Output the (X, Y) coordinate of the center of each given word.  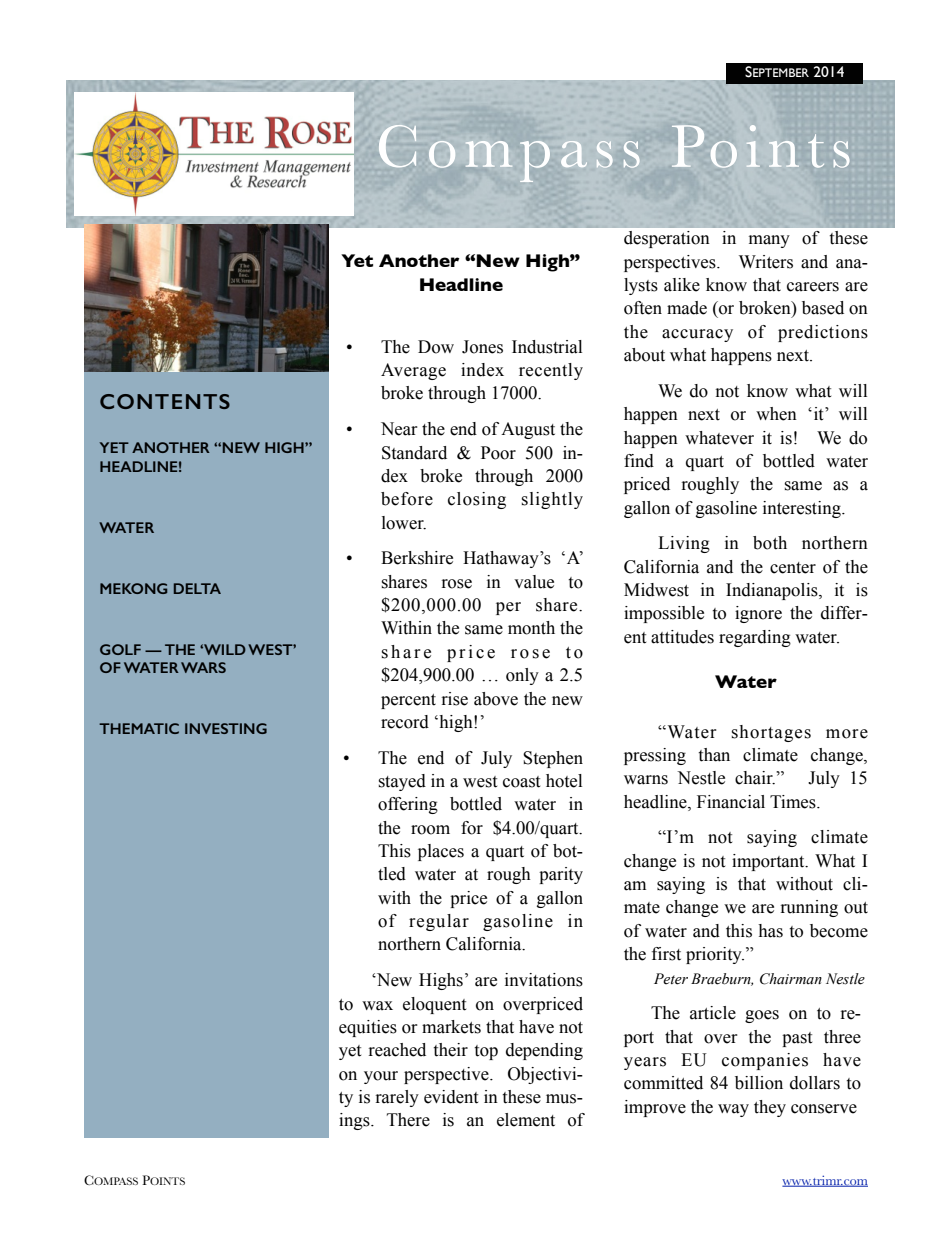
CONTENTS (165, 401)
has (770, 931)
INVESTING (226, 728)
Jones (482, 347)
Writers (766, 262)
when (776, 414)
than (714, 755)
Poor (498, 453)
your (381, 1077)
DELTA (197, 588)
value (534, 582)
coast (521, 782)
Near (399, 429)
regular (439, 922)
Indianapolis (773, 591)
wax (377, 1006)
